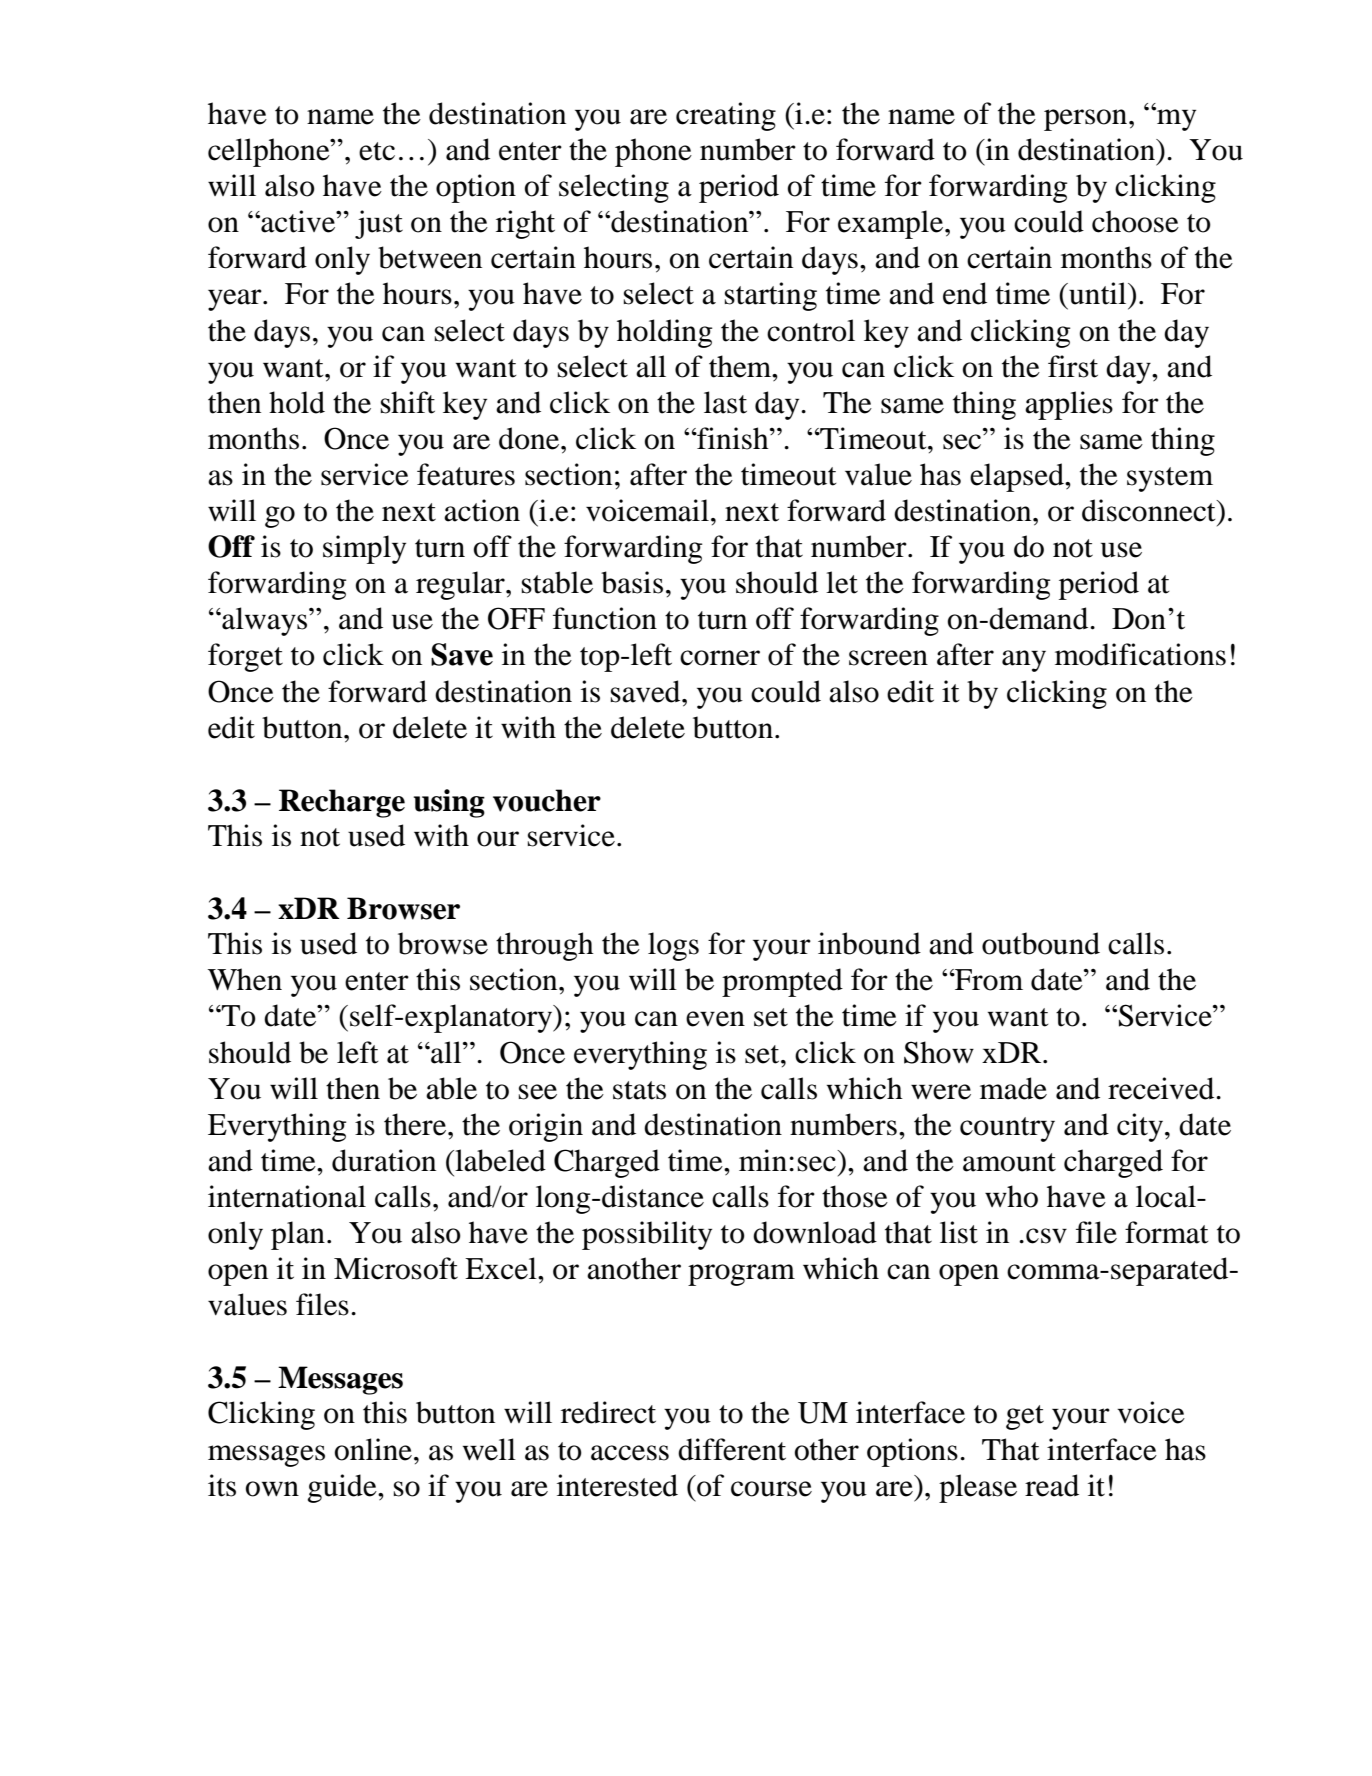 This screenshot has height=1776, width=1372. Describe the element at coordinates (384, 1160) in the screenshot. I see `duration` at that location.
